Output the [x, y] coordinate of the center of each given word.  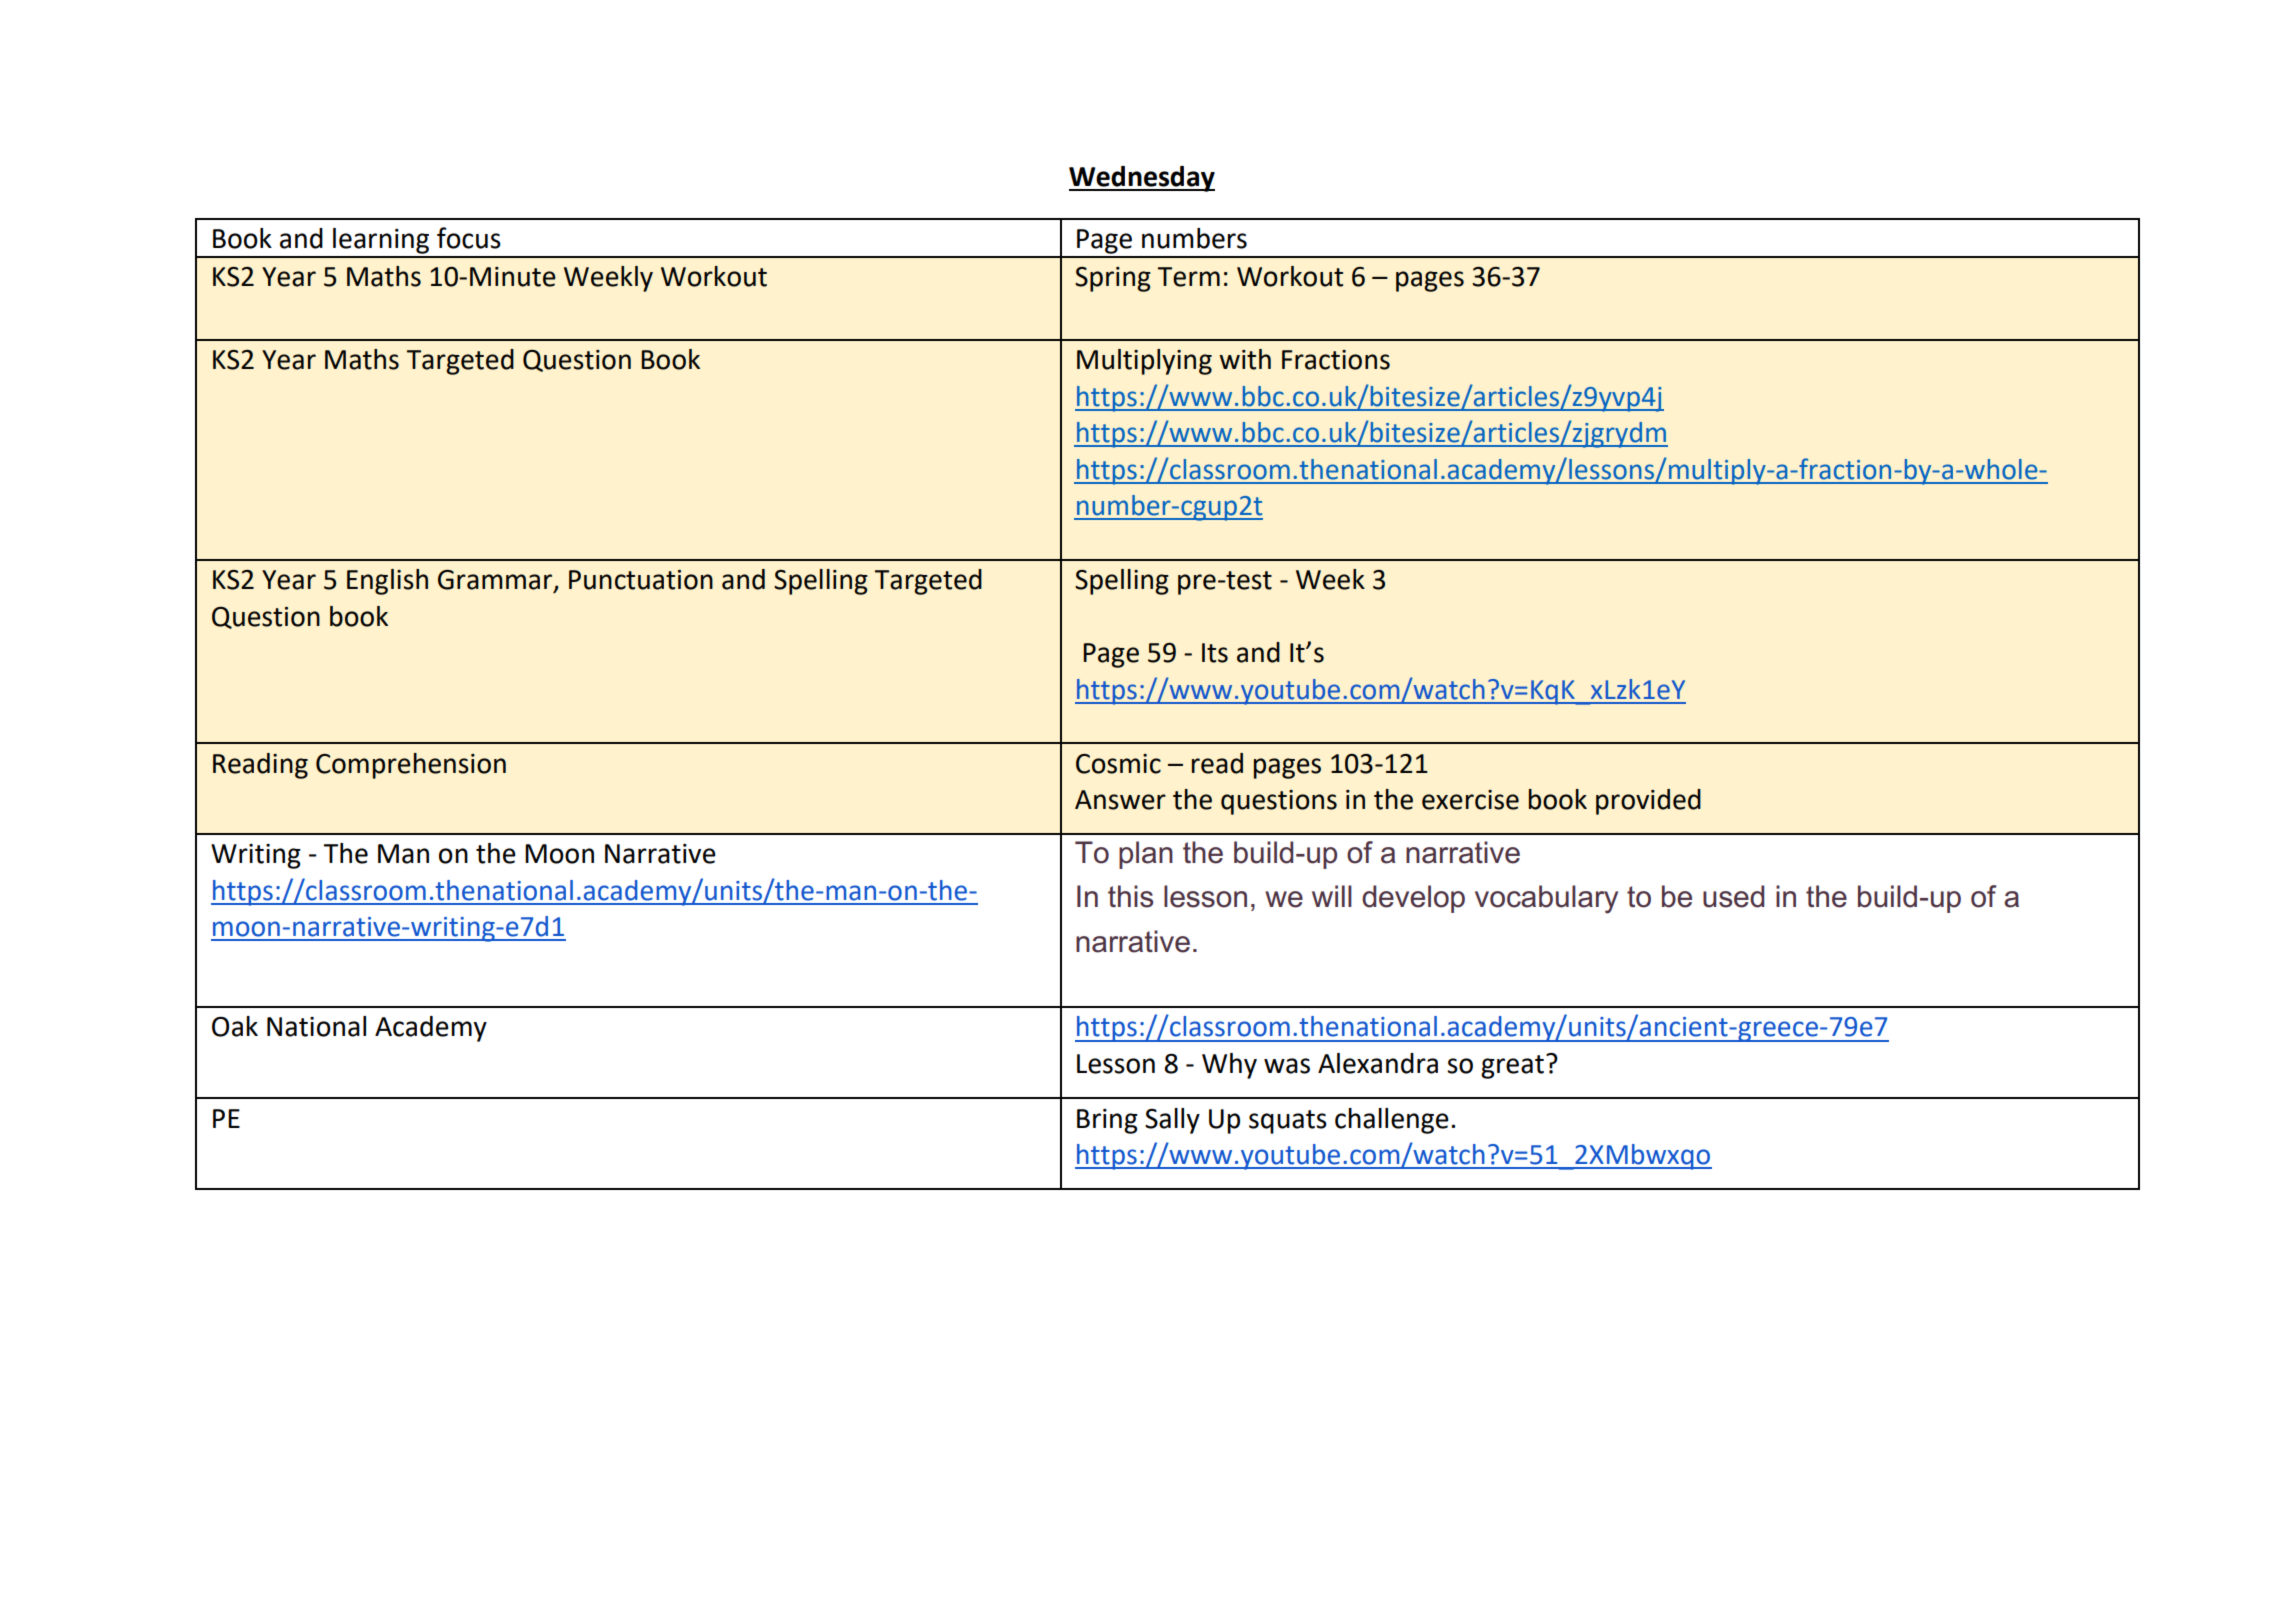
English [387, 582]
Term [1189, 277]
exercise [1470, 800]
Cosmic [1118, 764]
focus [469, 238]
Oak [235, 1026]
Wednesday [1142, 179]
